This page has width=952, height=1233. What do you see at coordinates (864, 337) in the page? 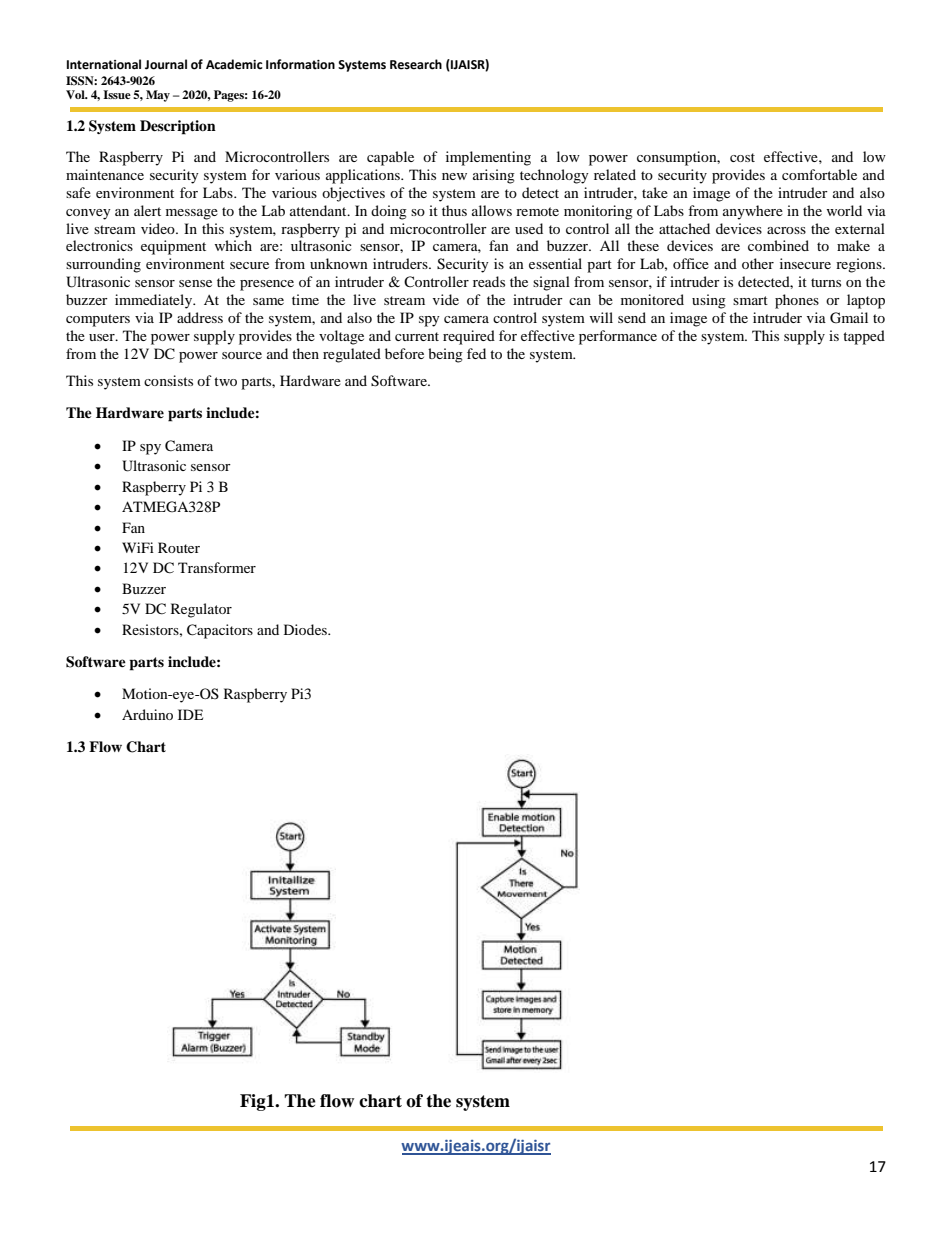
I see `tapped` at bounding box center [864, 337].
